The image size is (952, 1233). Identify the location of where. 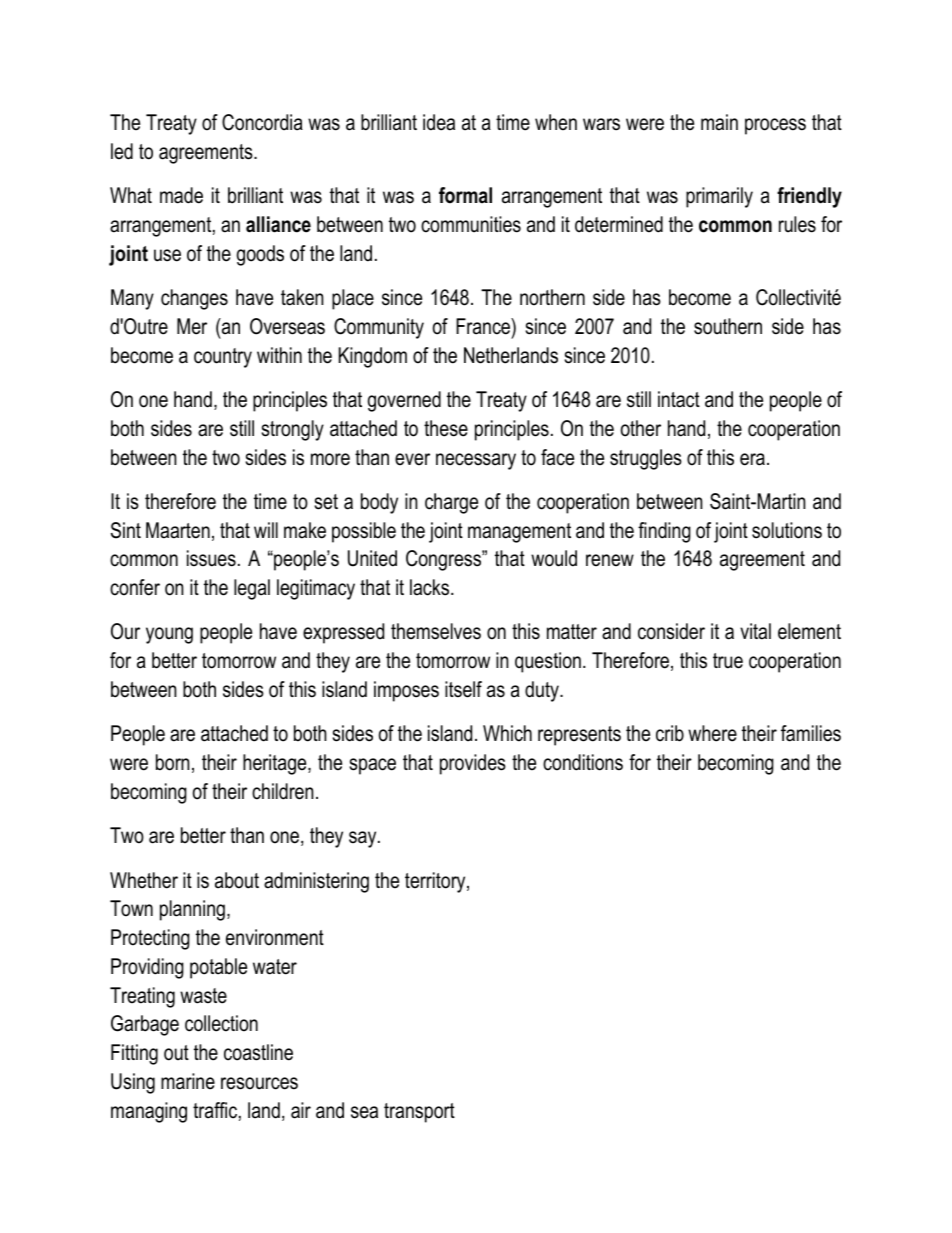
(712, 733).
